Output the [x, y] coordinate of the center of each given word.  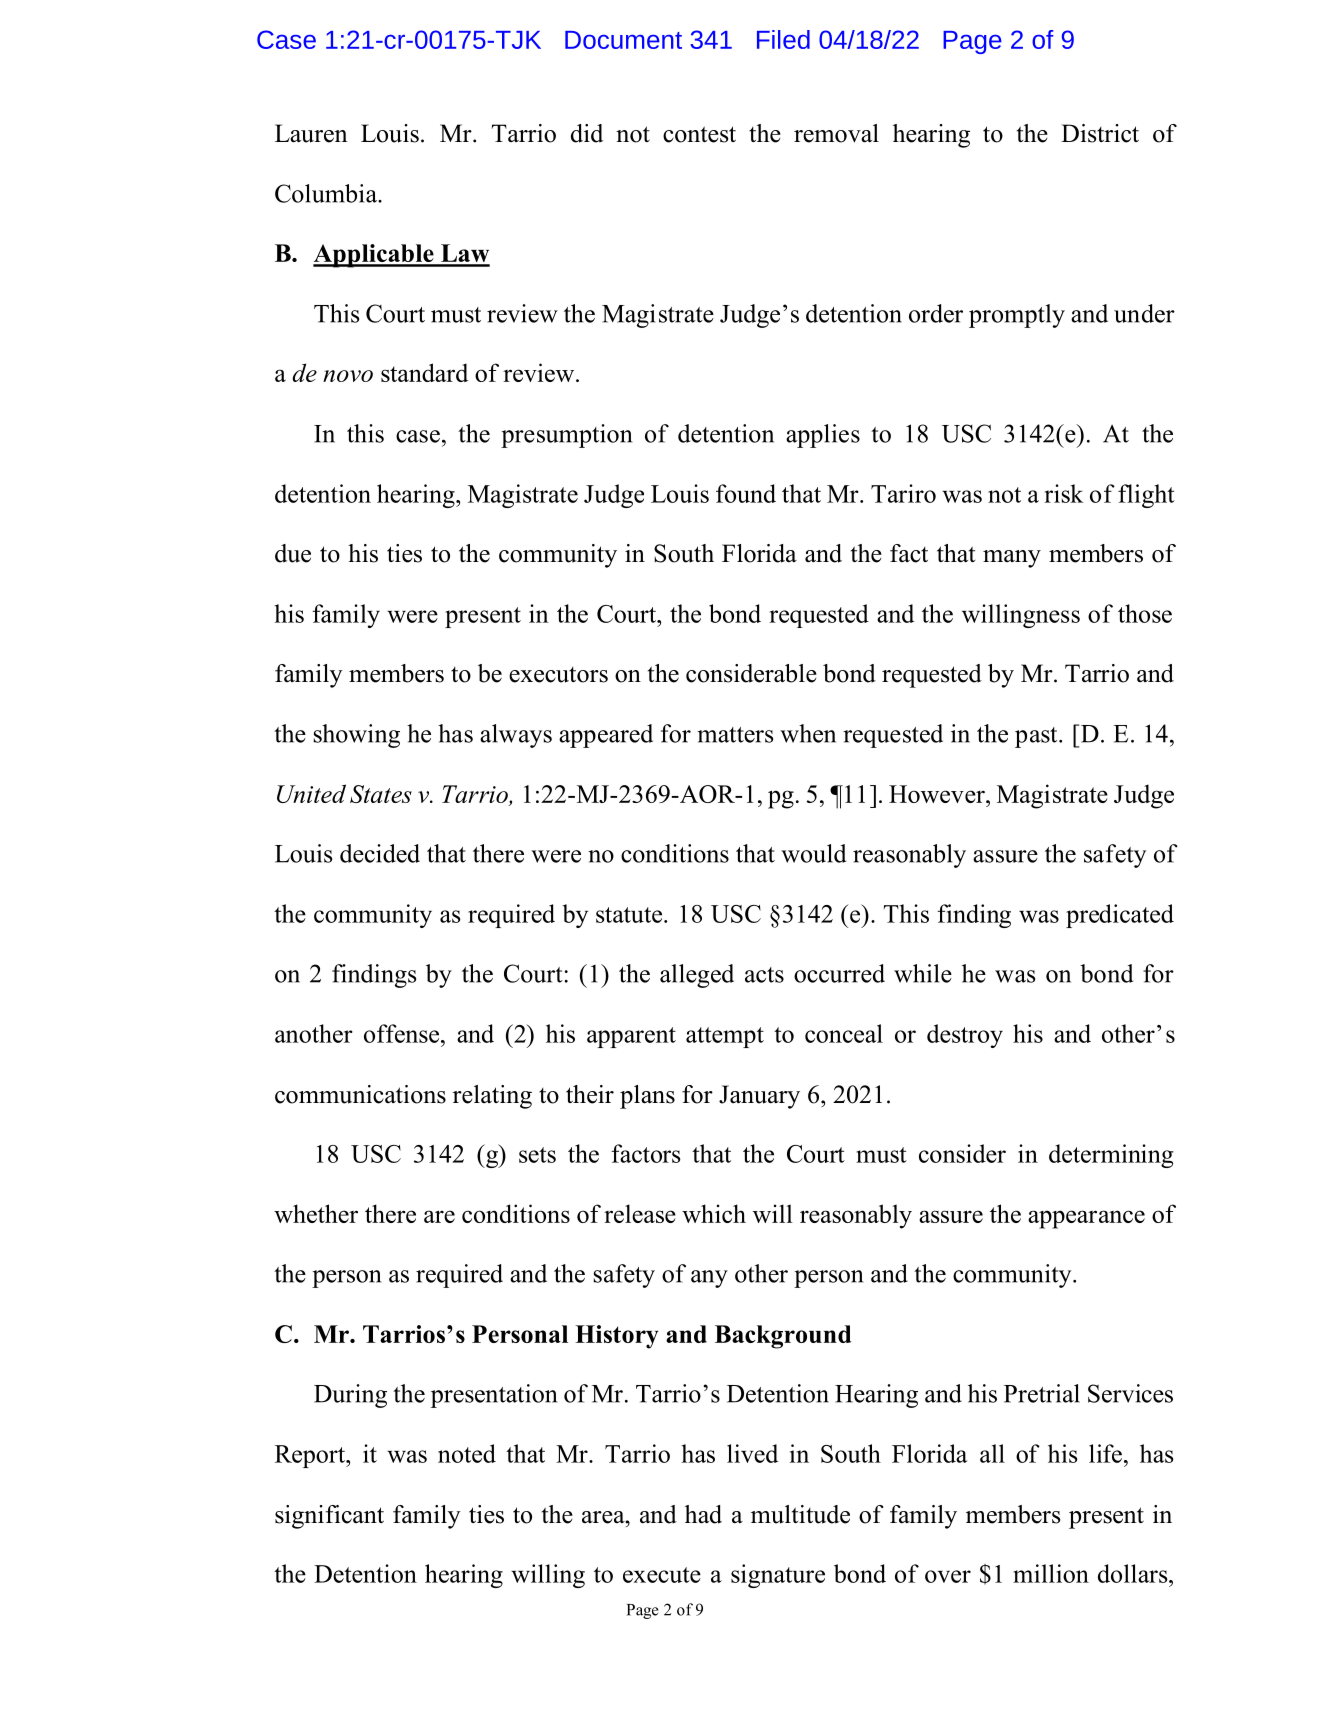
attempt [725, 1037]
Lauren [311, 133]
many [1012, 559]
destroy [965, 1036]
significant [329, 1517]
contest [699, 134]
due [293, 553]
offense [401, 1033]
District [1100, 133]
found [746, 493]
